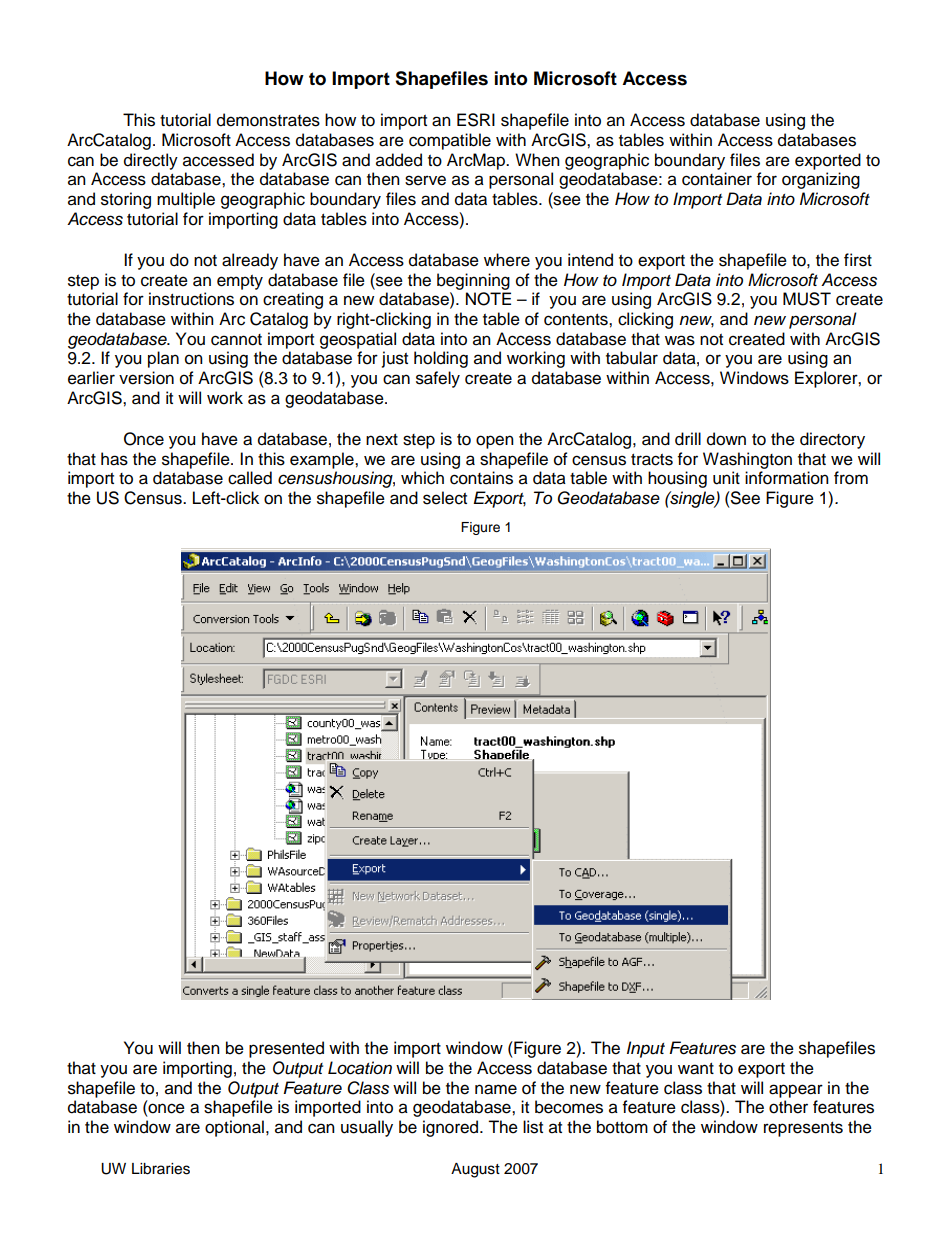  I want to click on compatible, so click(450, 141).
